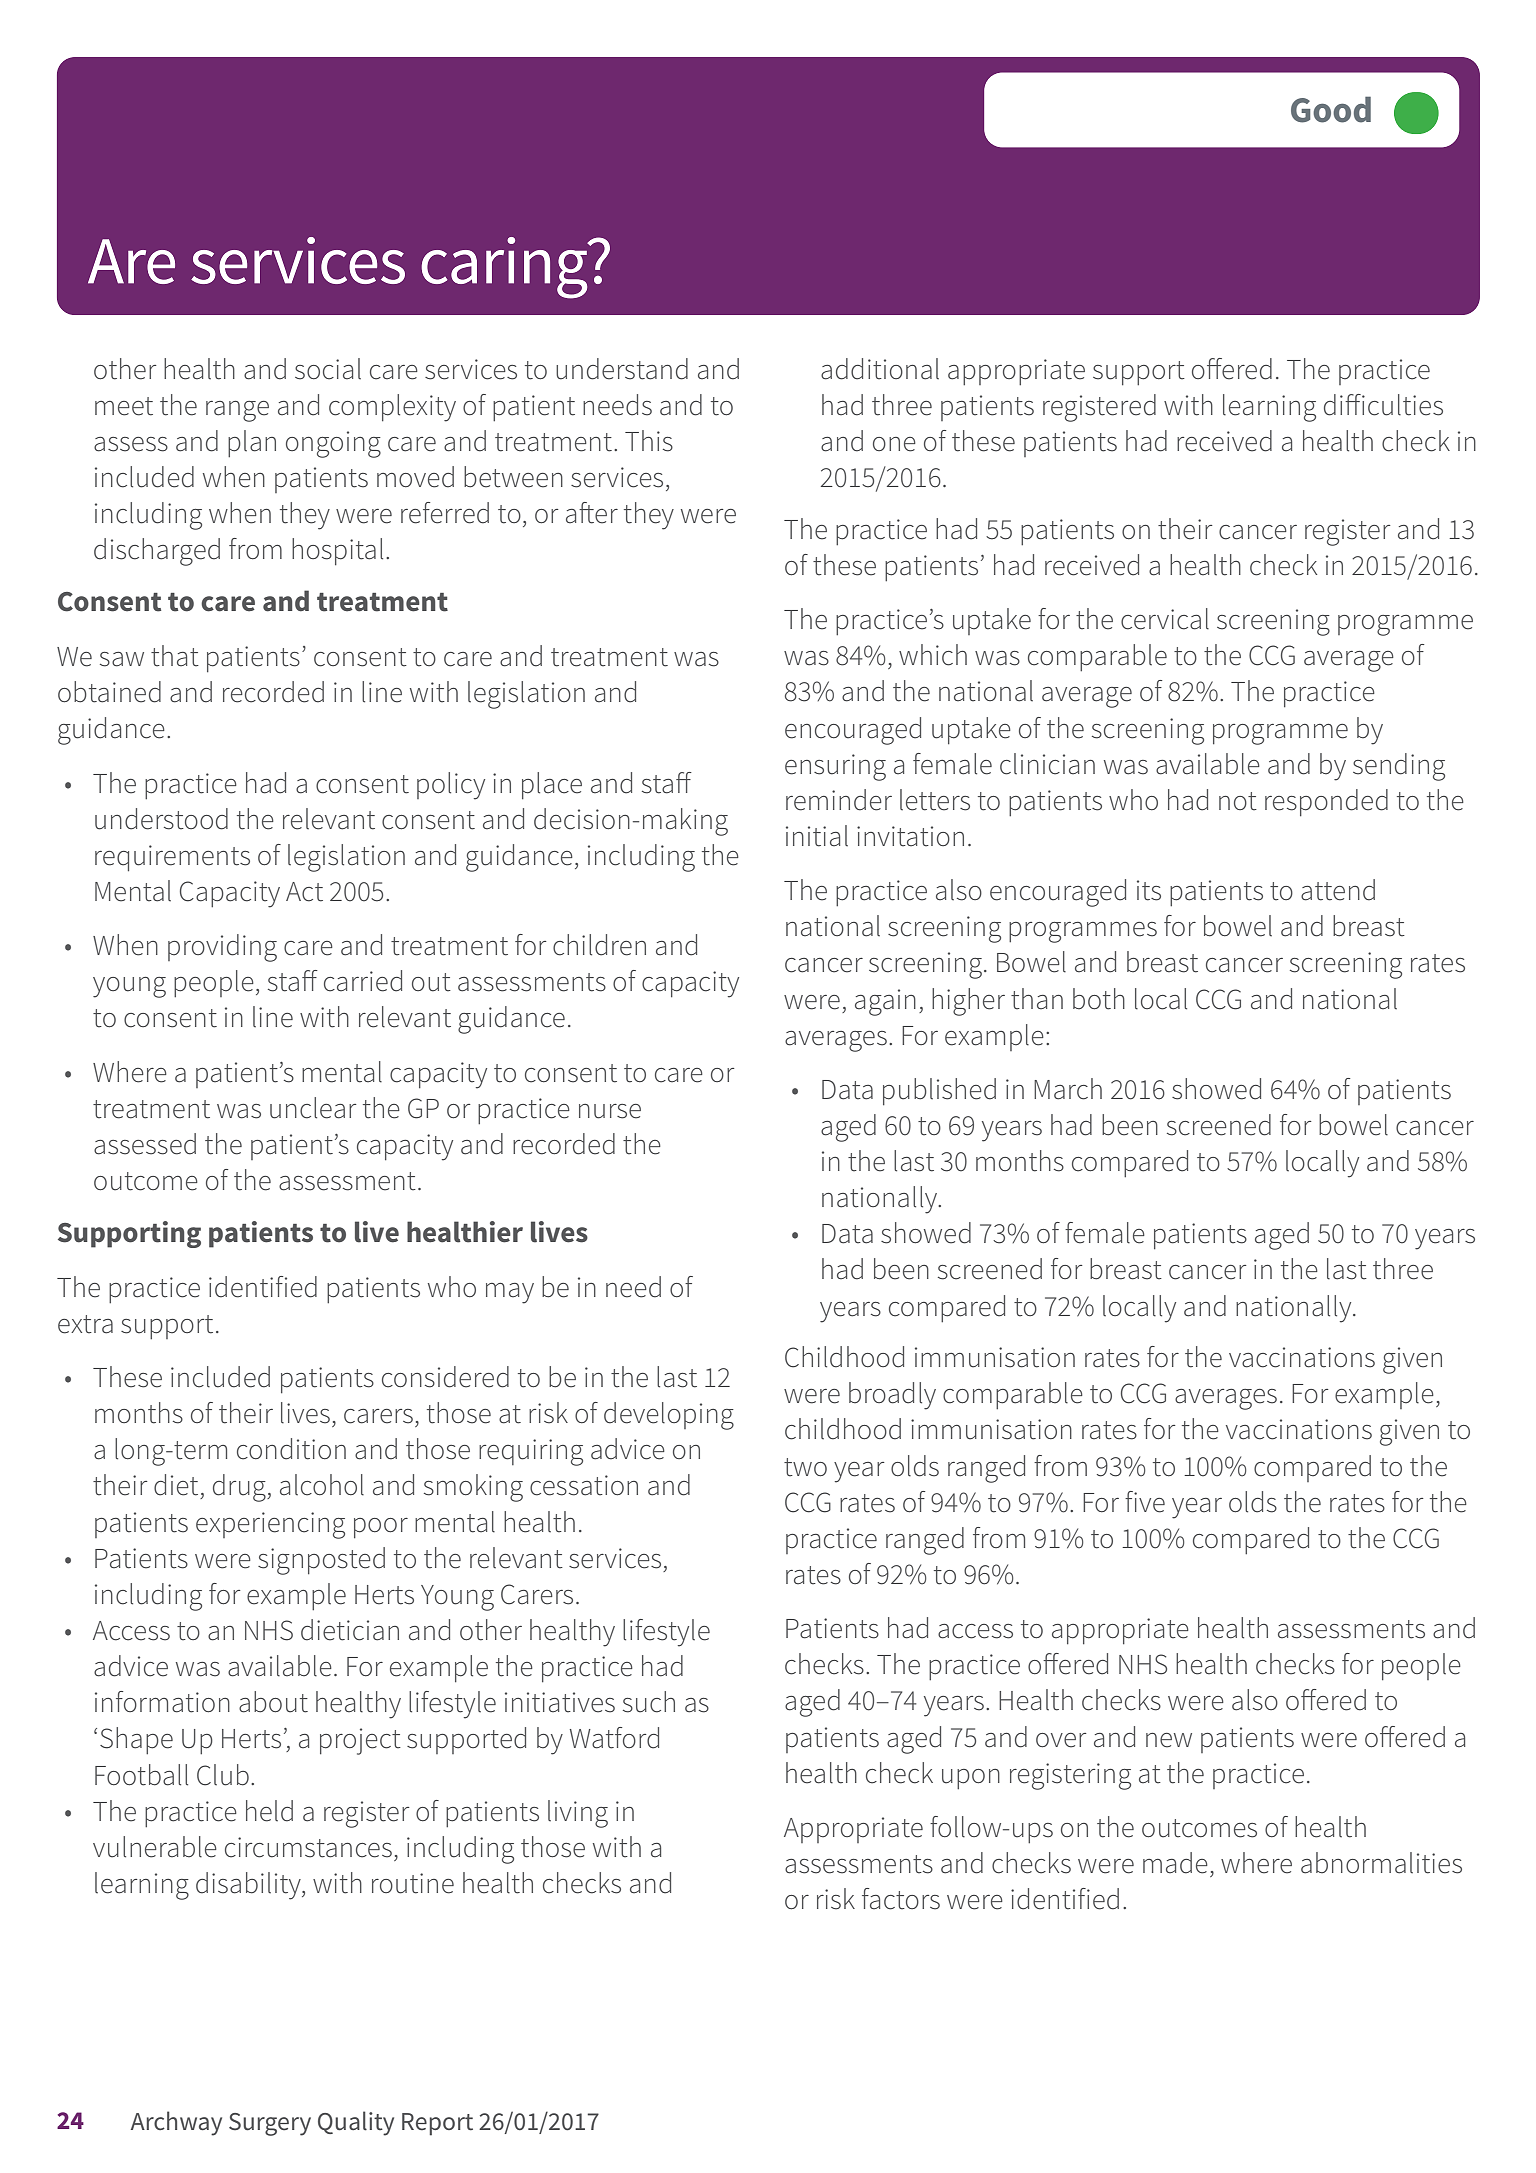 The width and height of the document is (1536, 2173). I want to click on two, so click(805, 1467).
